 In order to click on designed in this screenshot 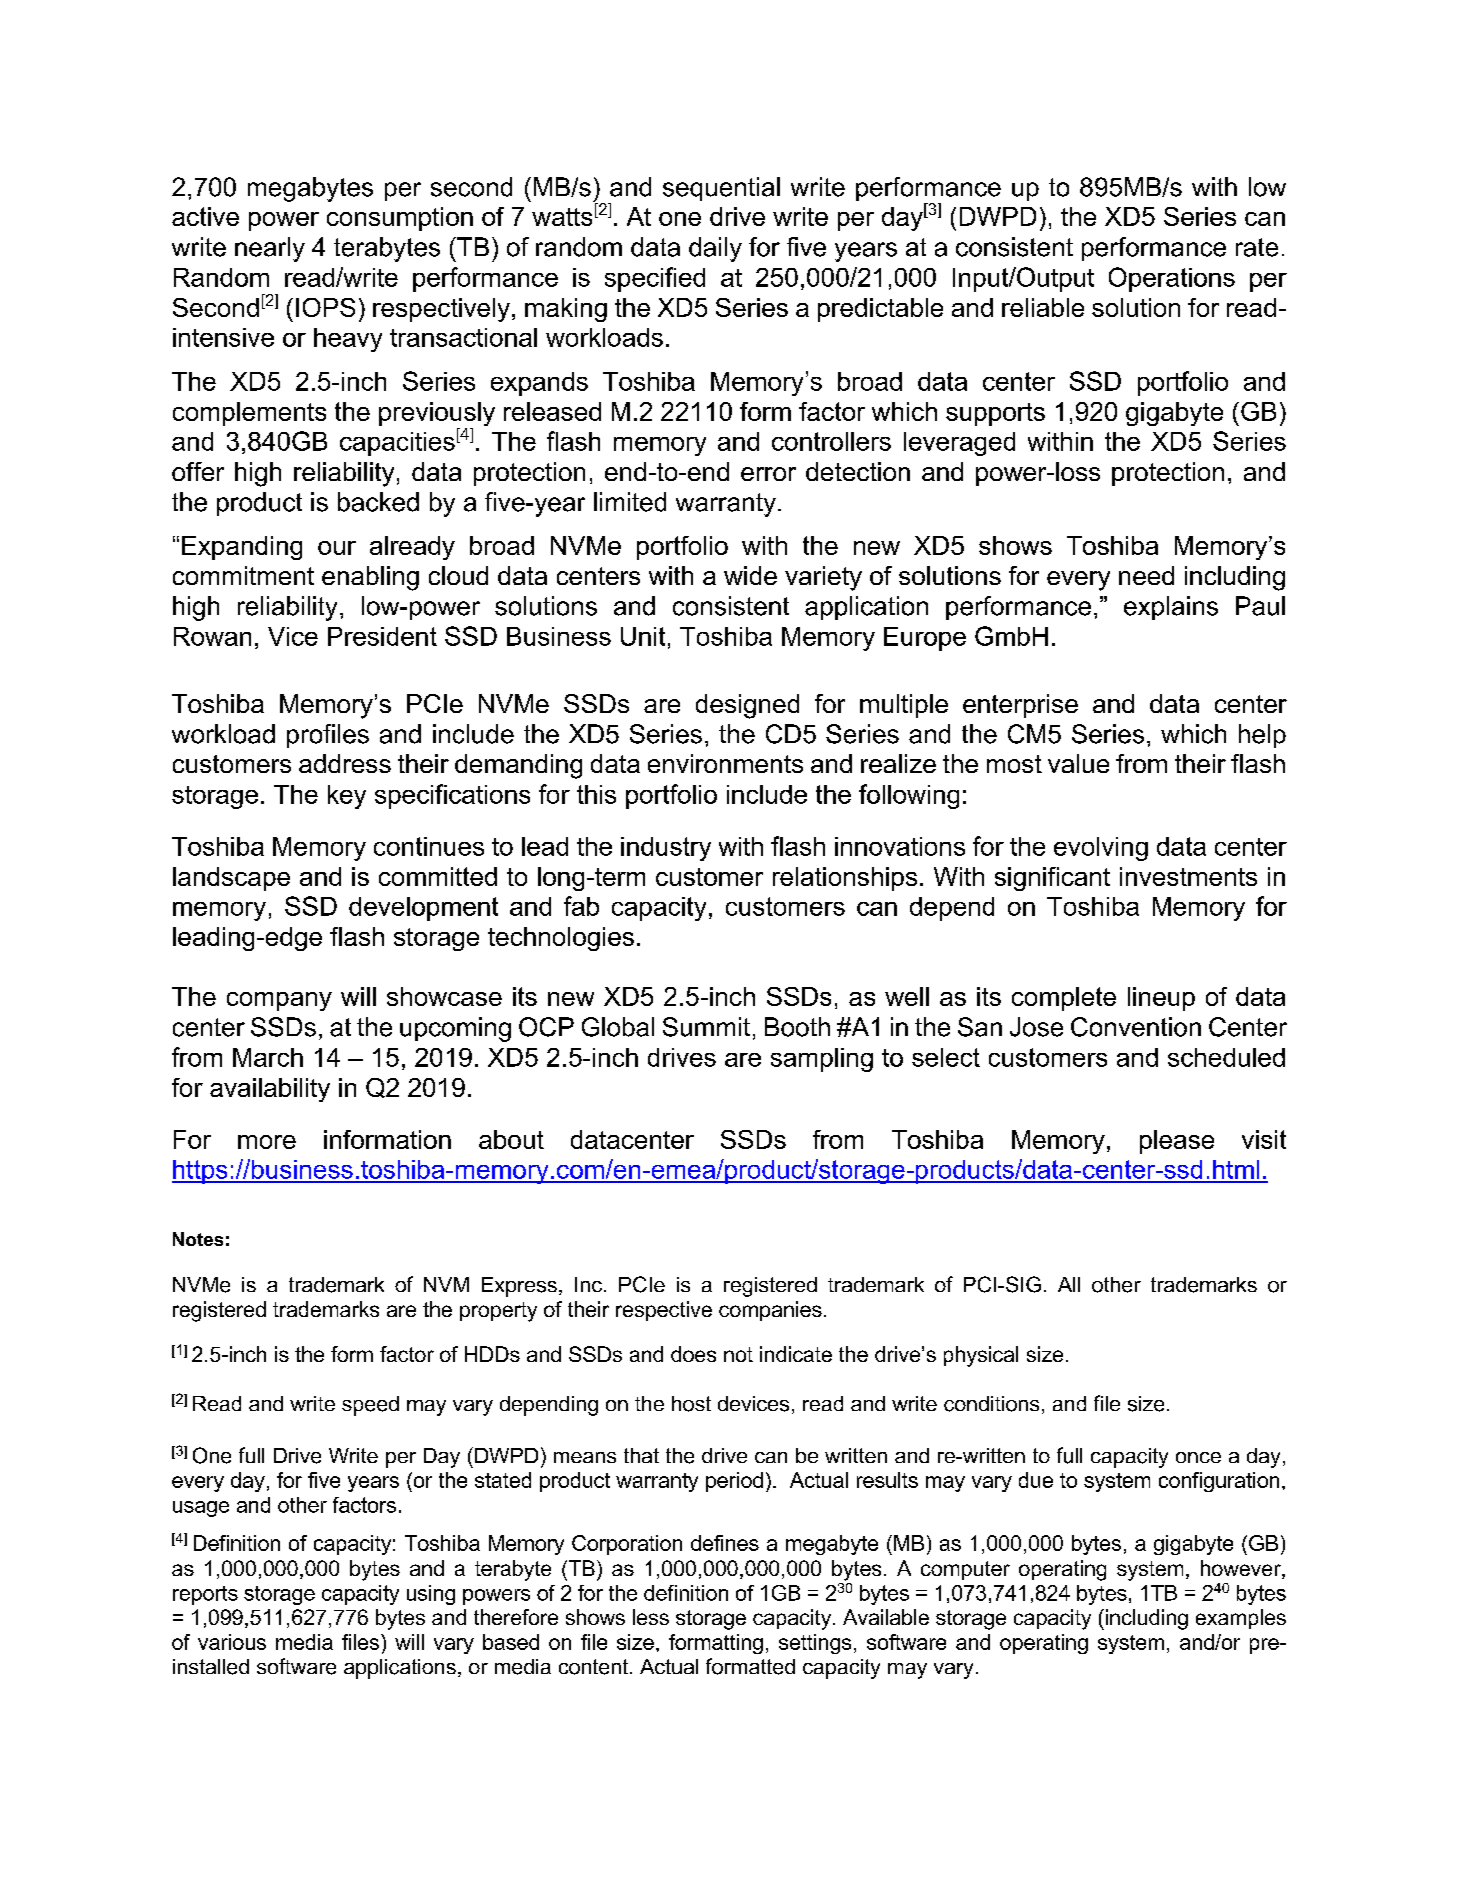, I will do `click(747, 706)`.
